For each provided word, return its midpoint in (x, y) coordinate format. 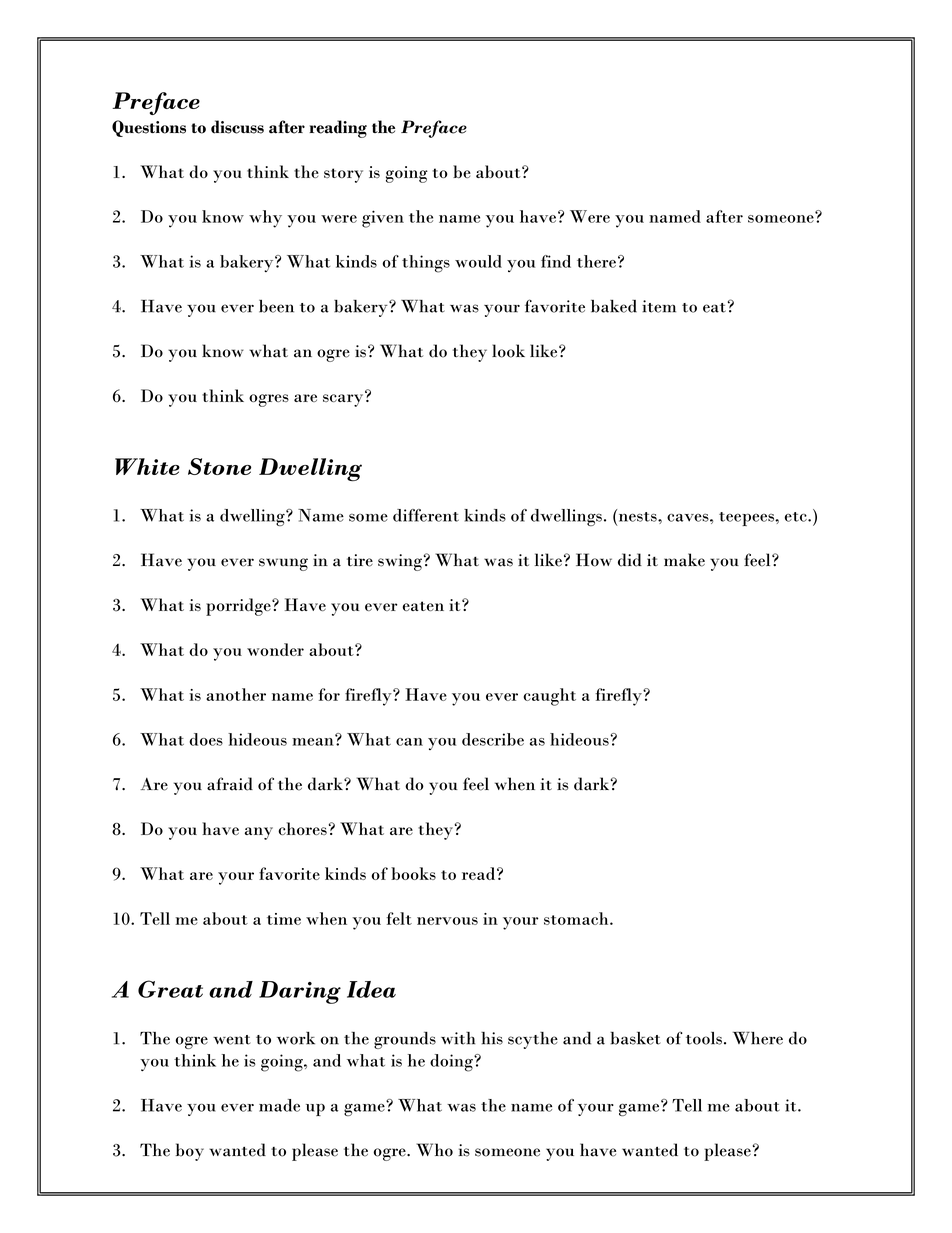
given (383, 219)
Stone (219, 466)
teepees (747, 519)
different (426, 515)
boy (190, 1152)
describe (493, 739)
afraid (230, 784)
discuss (237, 127)
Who (435, 1150)
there (596, 261)
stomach (577, 918)
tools (704, 1038)
